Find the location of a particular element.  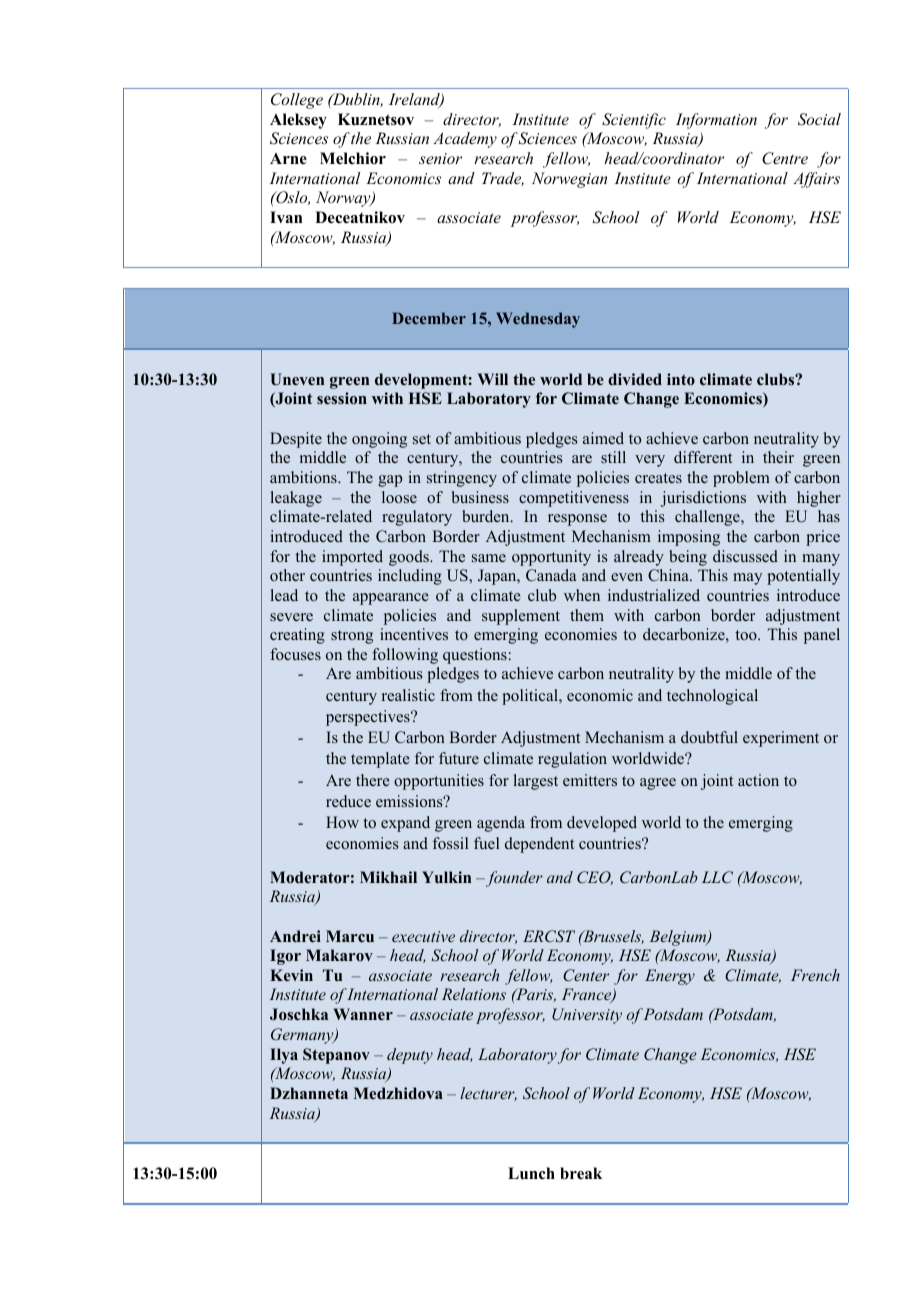

too is located at coordinates (747, 635).
